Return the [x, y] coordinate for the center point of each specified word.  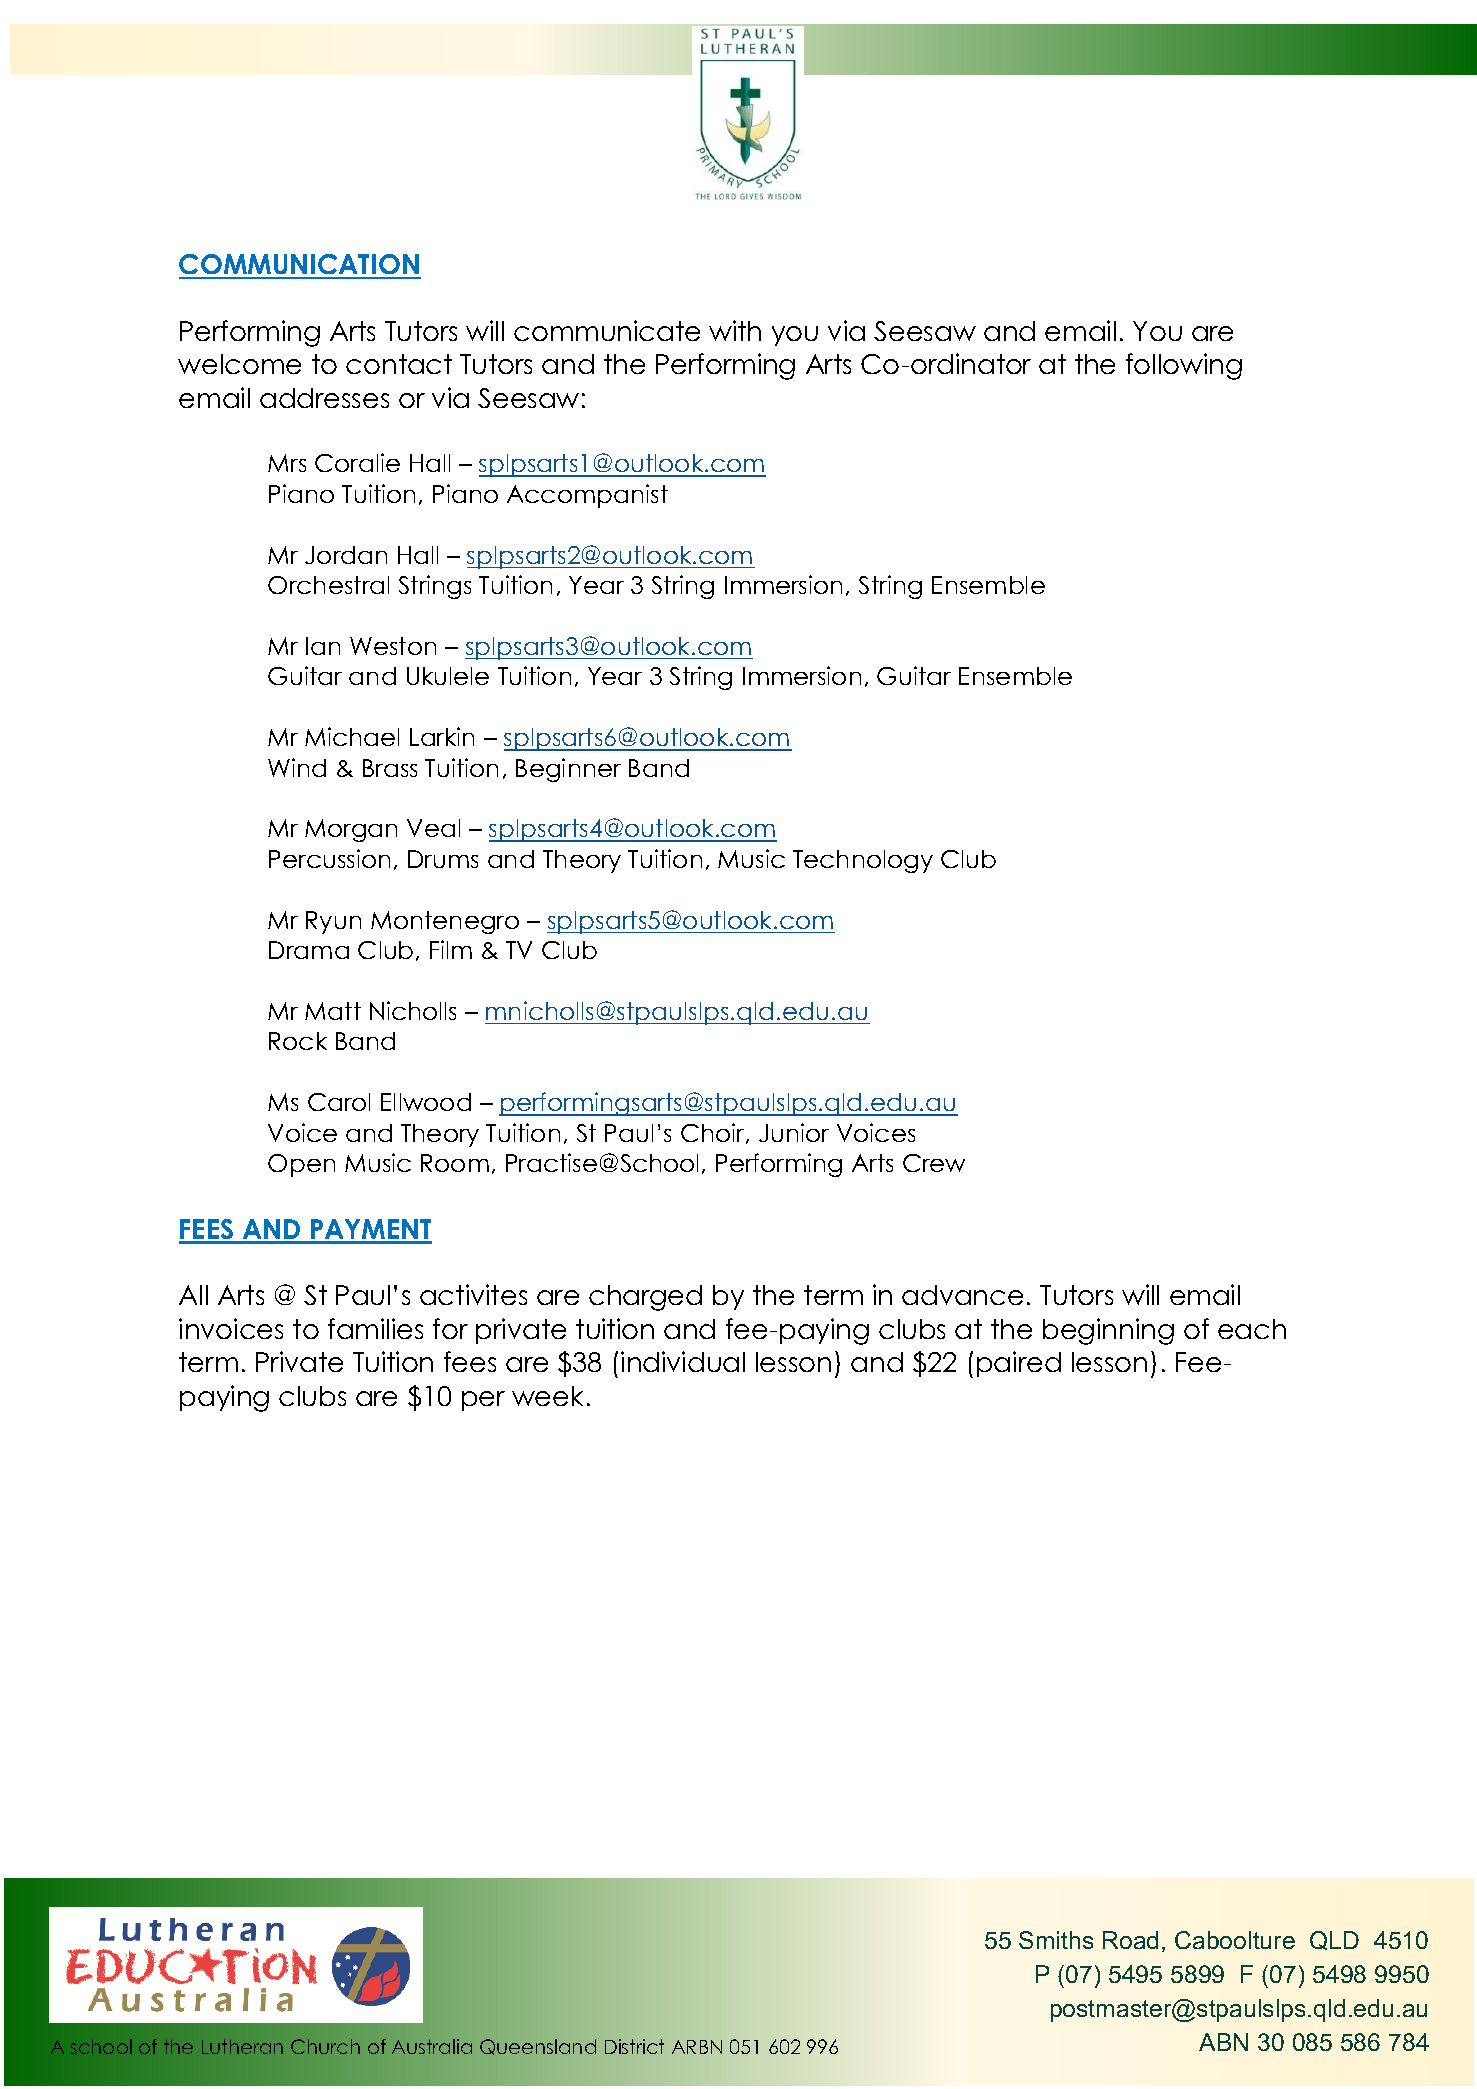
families [375, 1328]
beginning [1108, 1331]
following [1184, 366]
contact [399, 364]
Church [325, 2046]
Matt [333, 1011]
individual [683, 1361]
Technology [863, 861]
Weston [393, 646]
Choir [714, 1133]
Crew [934, 1163]
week [547, 1396]
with [735, 330]
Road [1130, 1940]
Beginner [568, 770]
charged [645, 1298]
